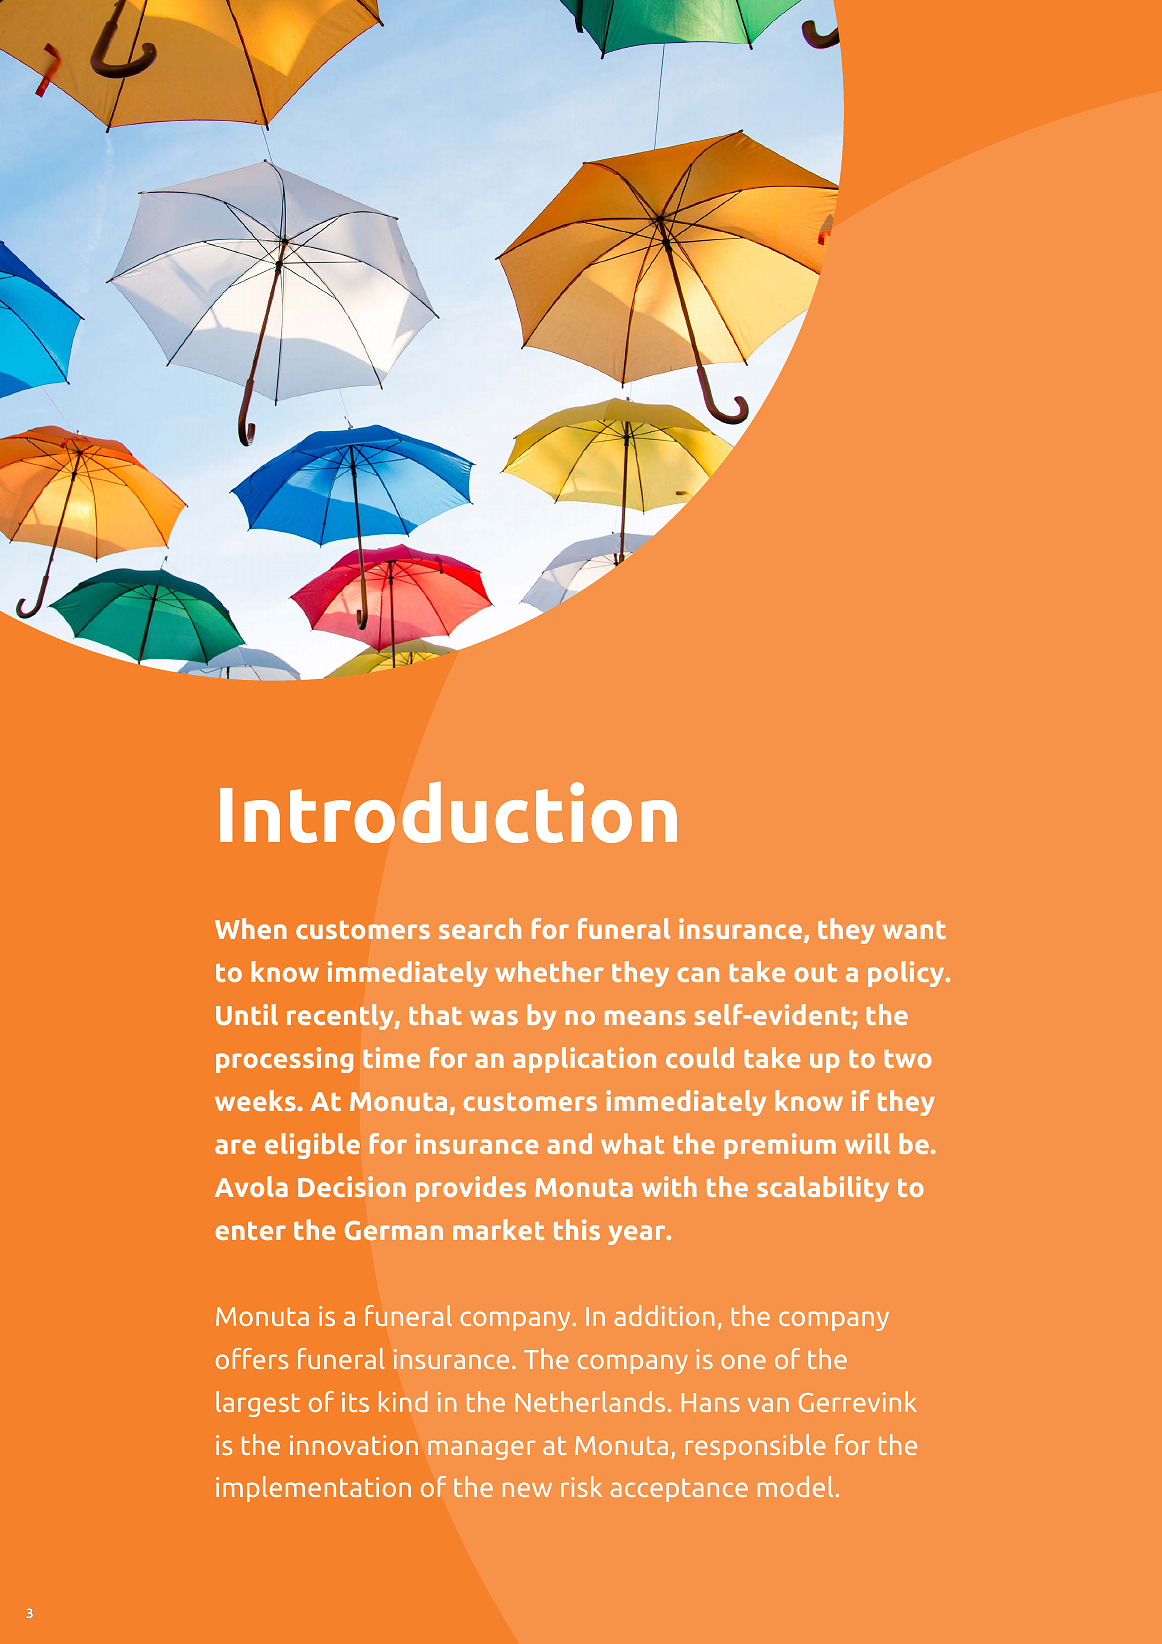 This screenshot has height=1644, width=1162. I want to click on what, so click(632, 1143).
